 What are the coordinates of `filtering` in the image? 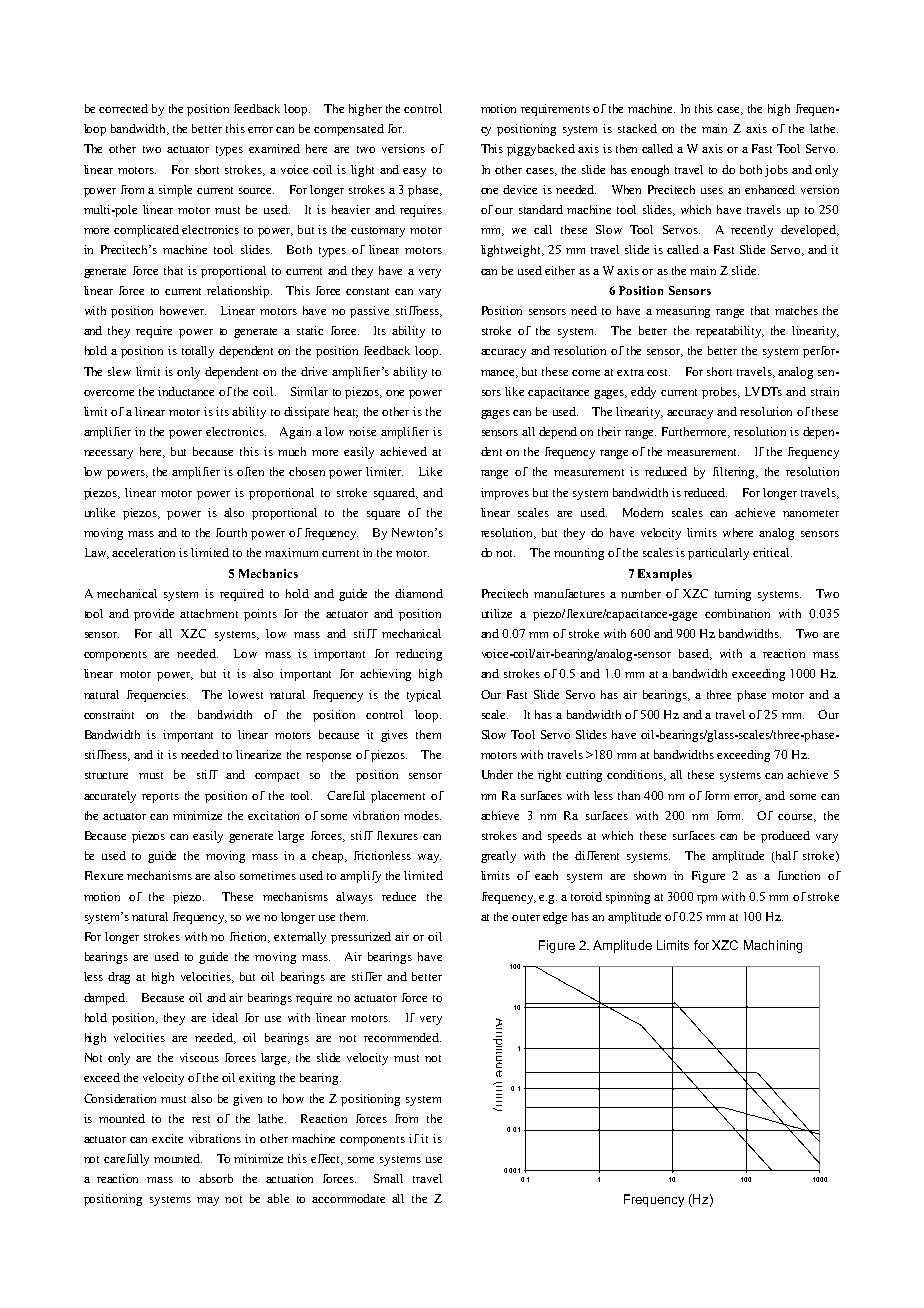 It's located at (735, 473).
